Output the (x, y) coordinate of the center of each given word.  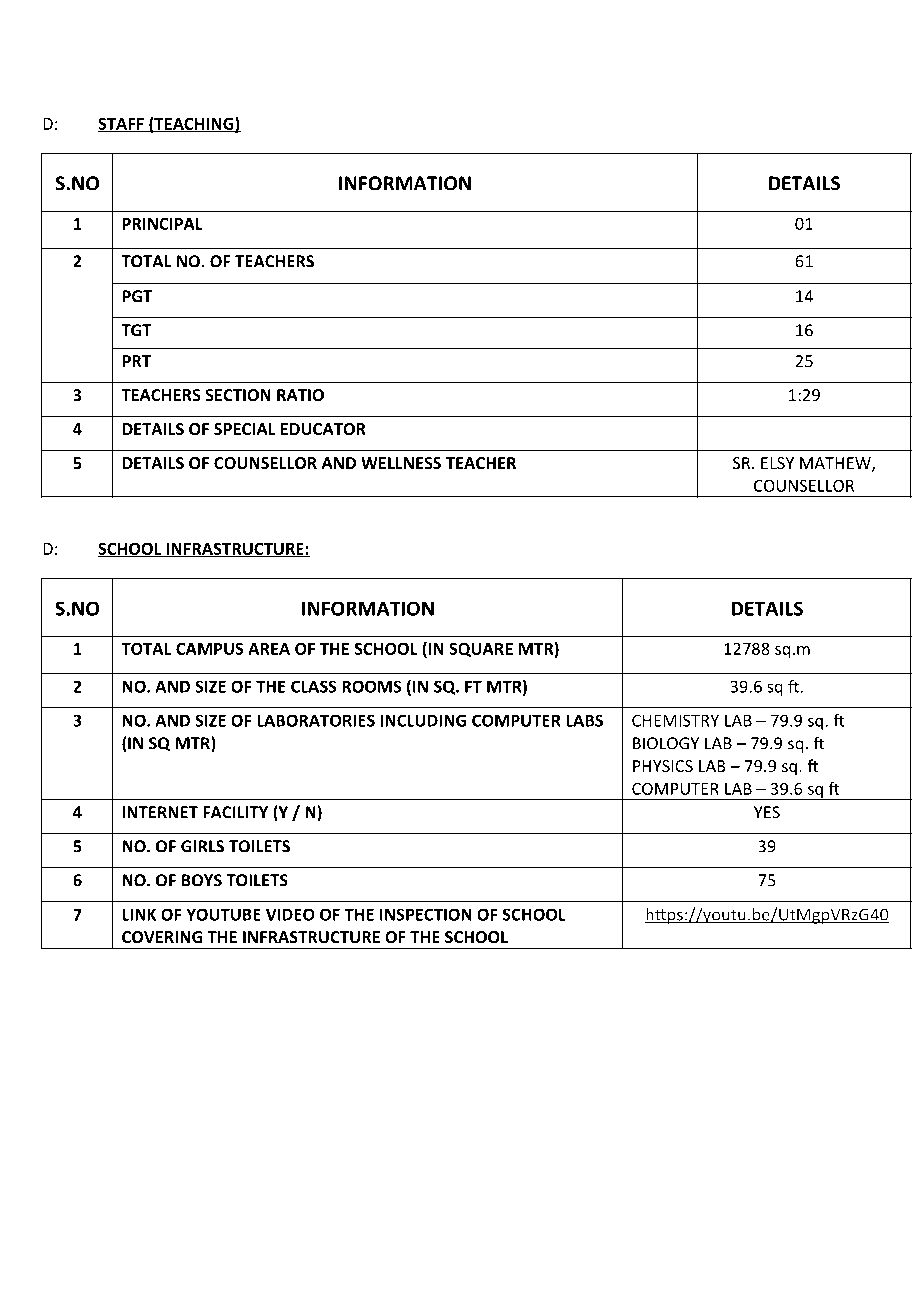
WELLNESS (401, 463)
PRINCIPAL (162, 224)
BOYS (202, 880)
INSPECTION (426, 914)
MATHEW (836, 464)
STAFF (122, 124)
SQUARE (481, 649)
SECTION (238, 395)
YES (767, 812)
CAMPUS (210, 648)
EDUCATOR (323, 429)
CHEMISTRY (675, 720)
